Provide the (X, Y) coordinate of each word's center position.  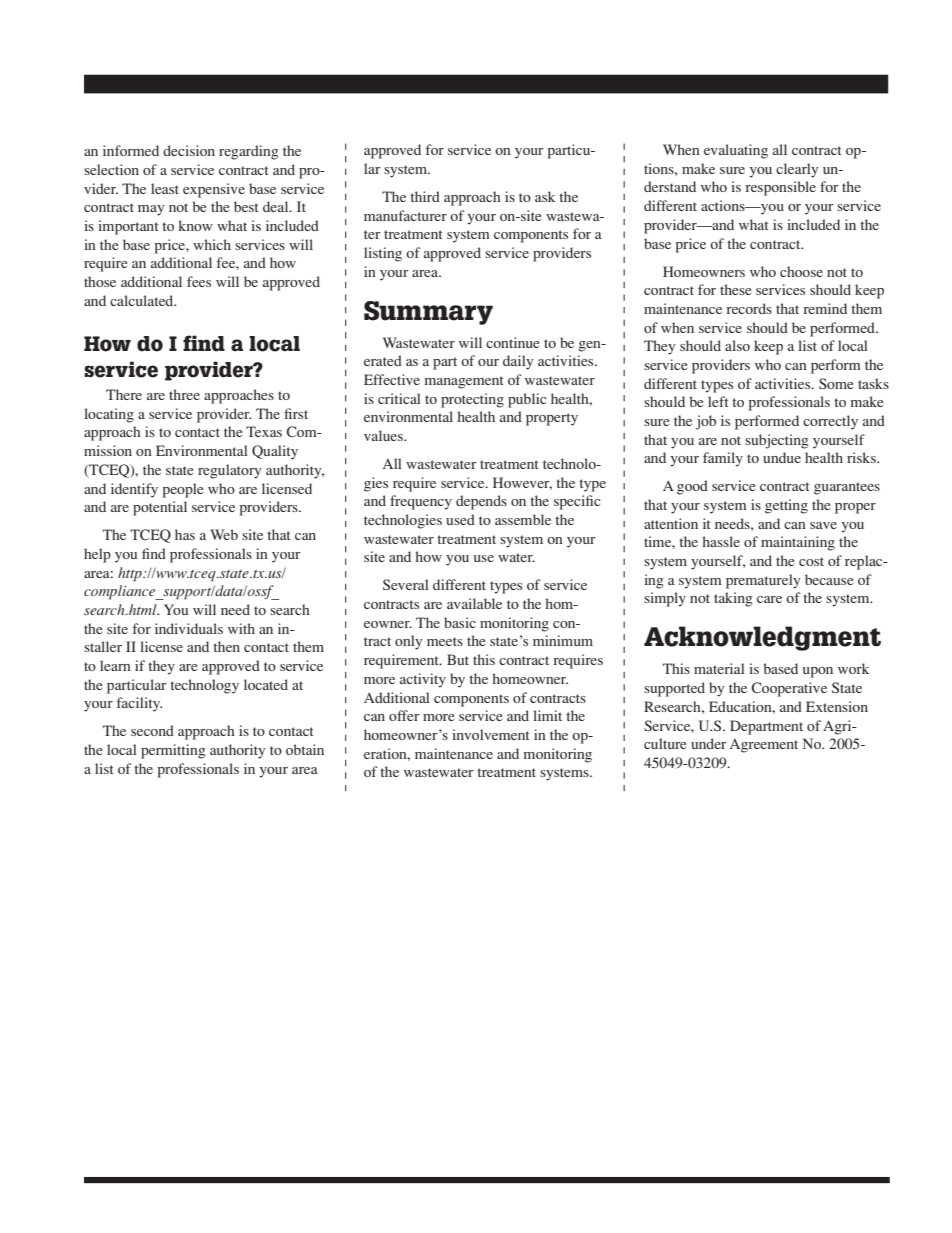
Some (836, 383)
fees (199, 281)
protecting (472, 400)
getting (786, 506)
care (769, 599)
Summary (428, 313)
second (152, 730)
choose (801, 271)
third (425, 196)
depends (481, 502)
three (184, 394)
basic (460, 622)
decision (189, 150)
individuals (189, 628)
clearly (797, 170)
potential (160, 508)
